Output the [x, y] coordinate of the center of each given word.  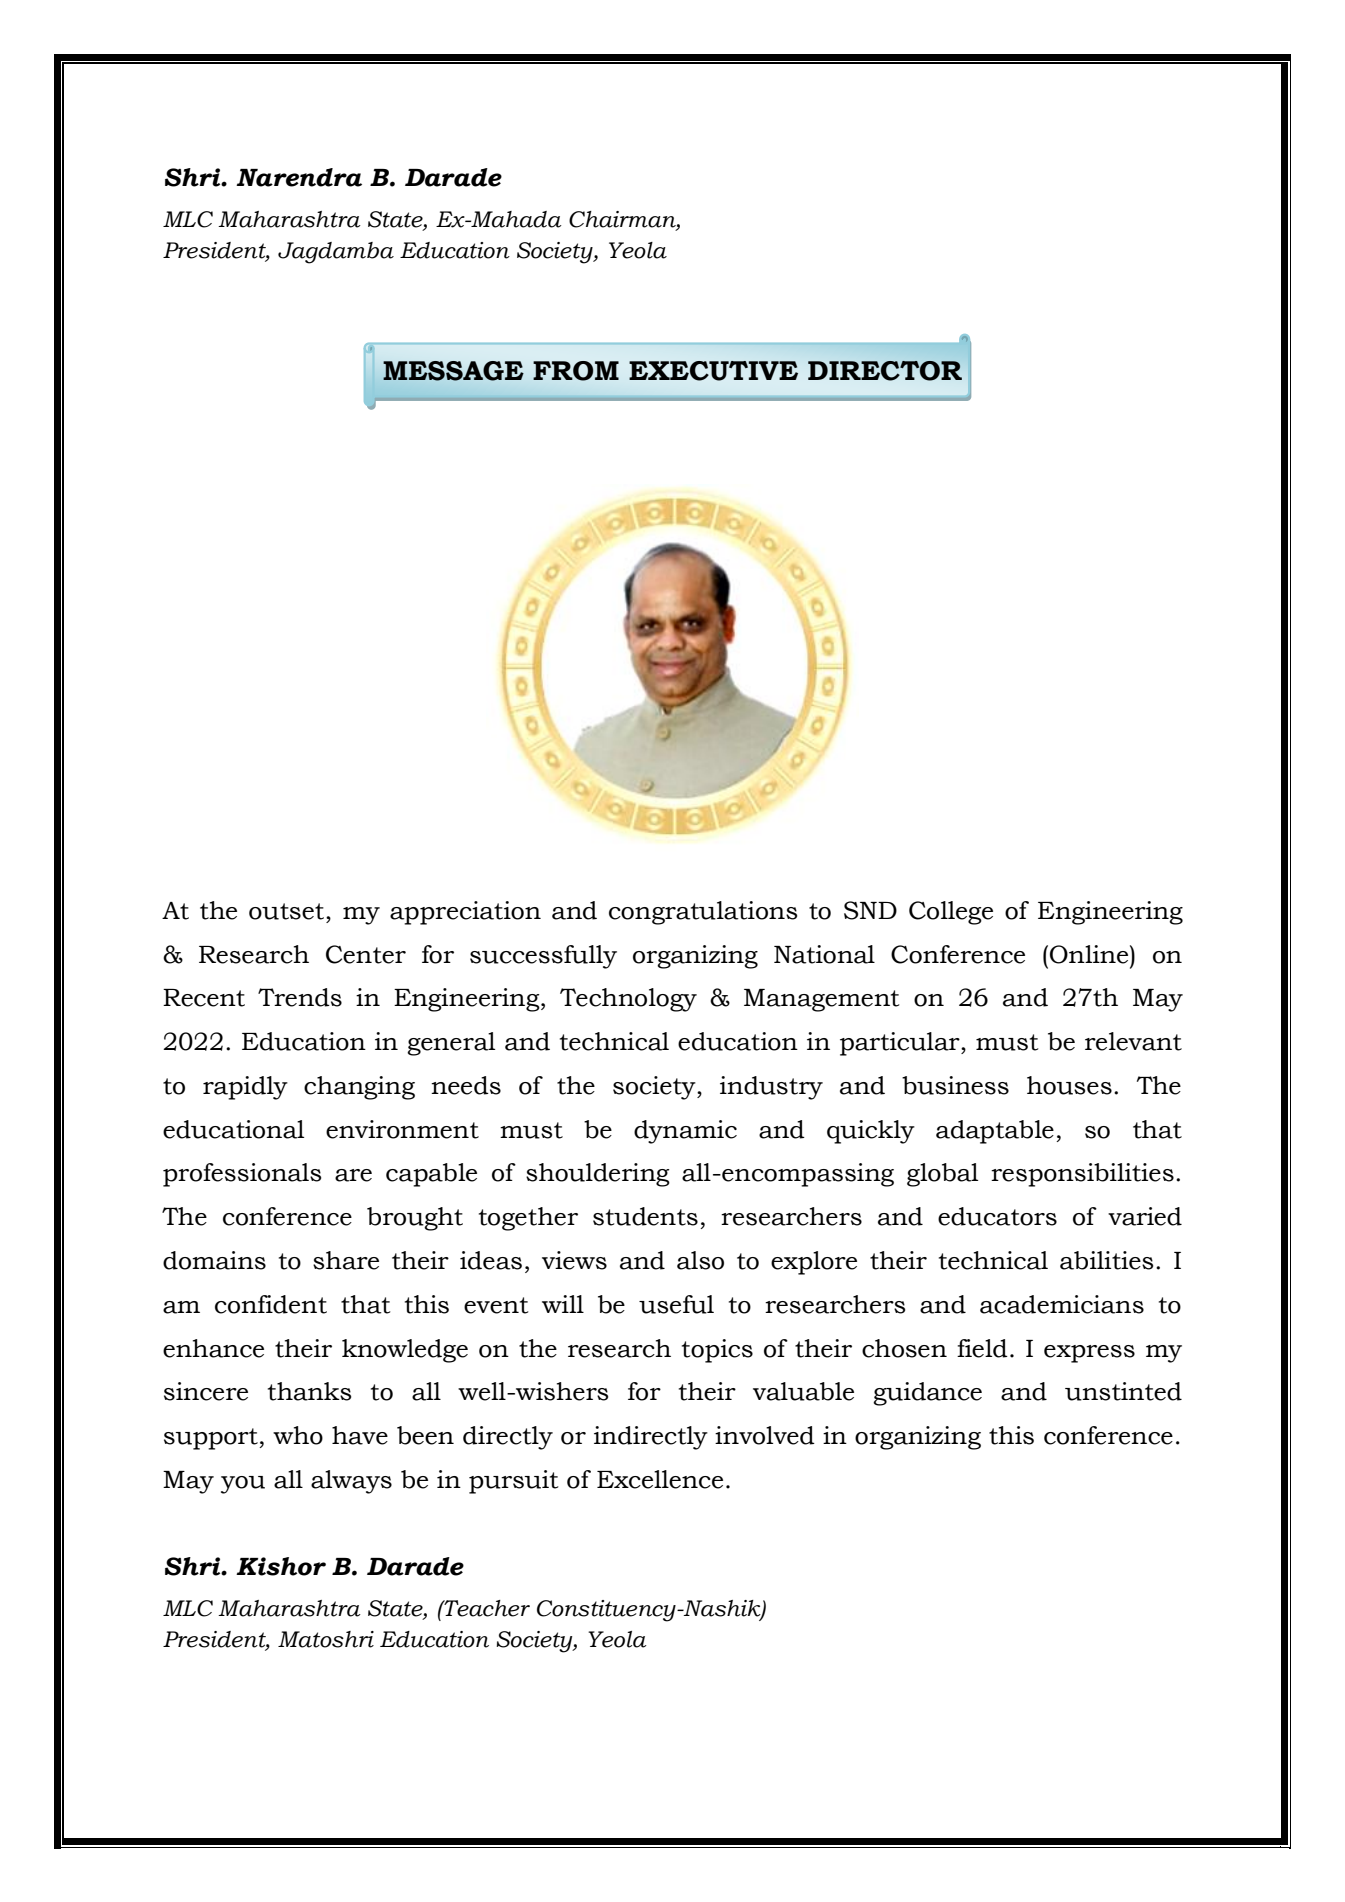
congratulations [703, 913]
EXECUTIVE [713, 371]
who [298, 1435]
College [951, 913]
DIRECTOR [885, 371]
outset [288, 911]
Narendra [299, 177]
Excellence [660, 1479]
